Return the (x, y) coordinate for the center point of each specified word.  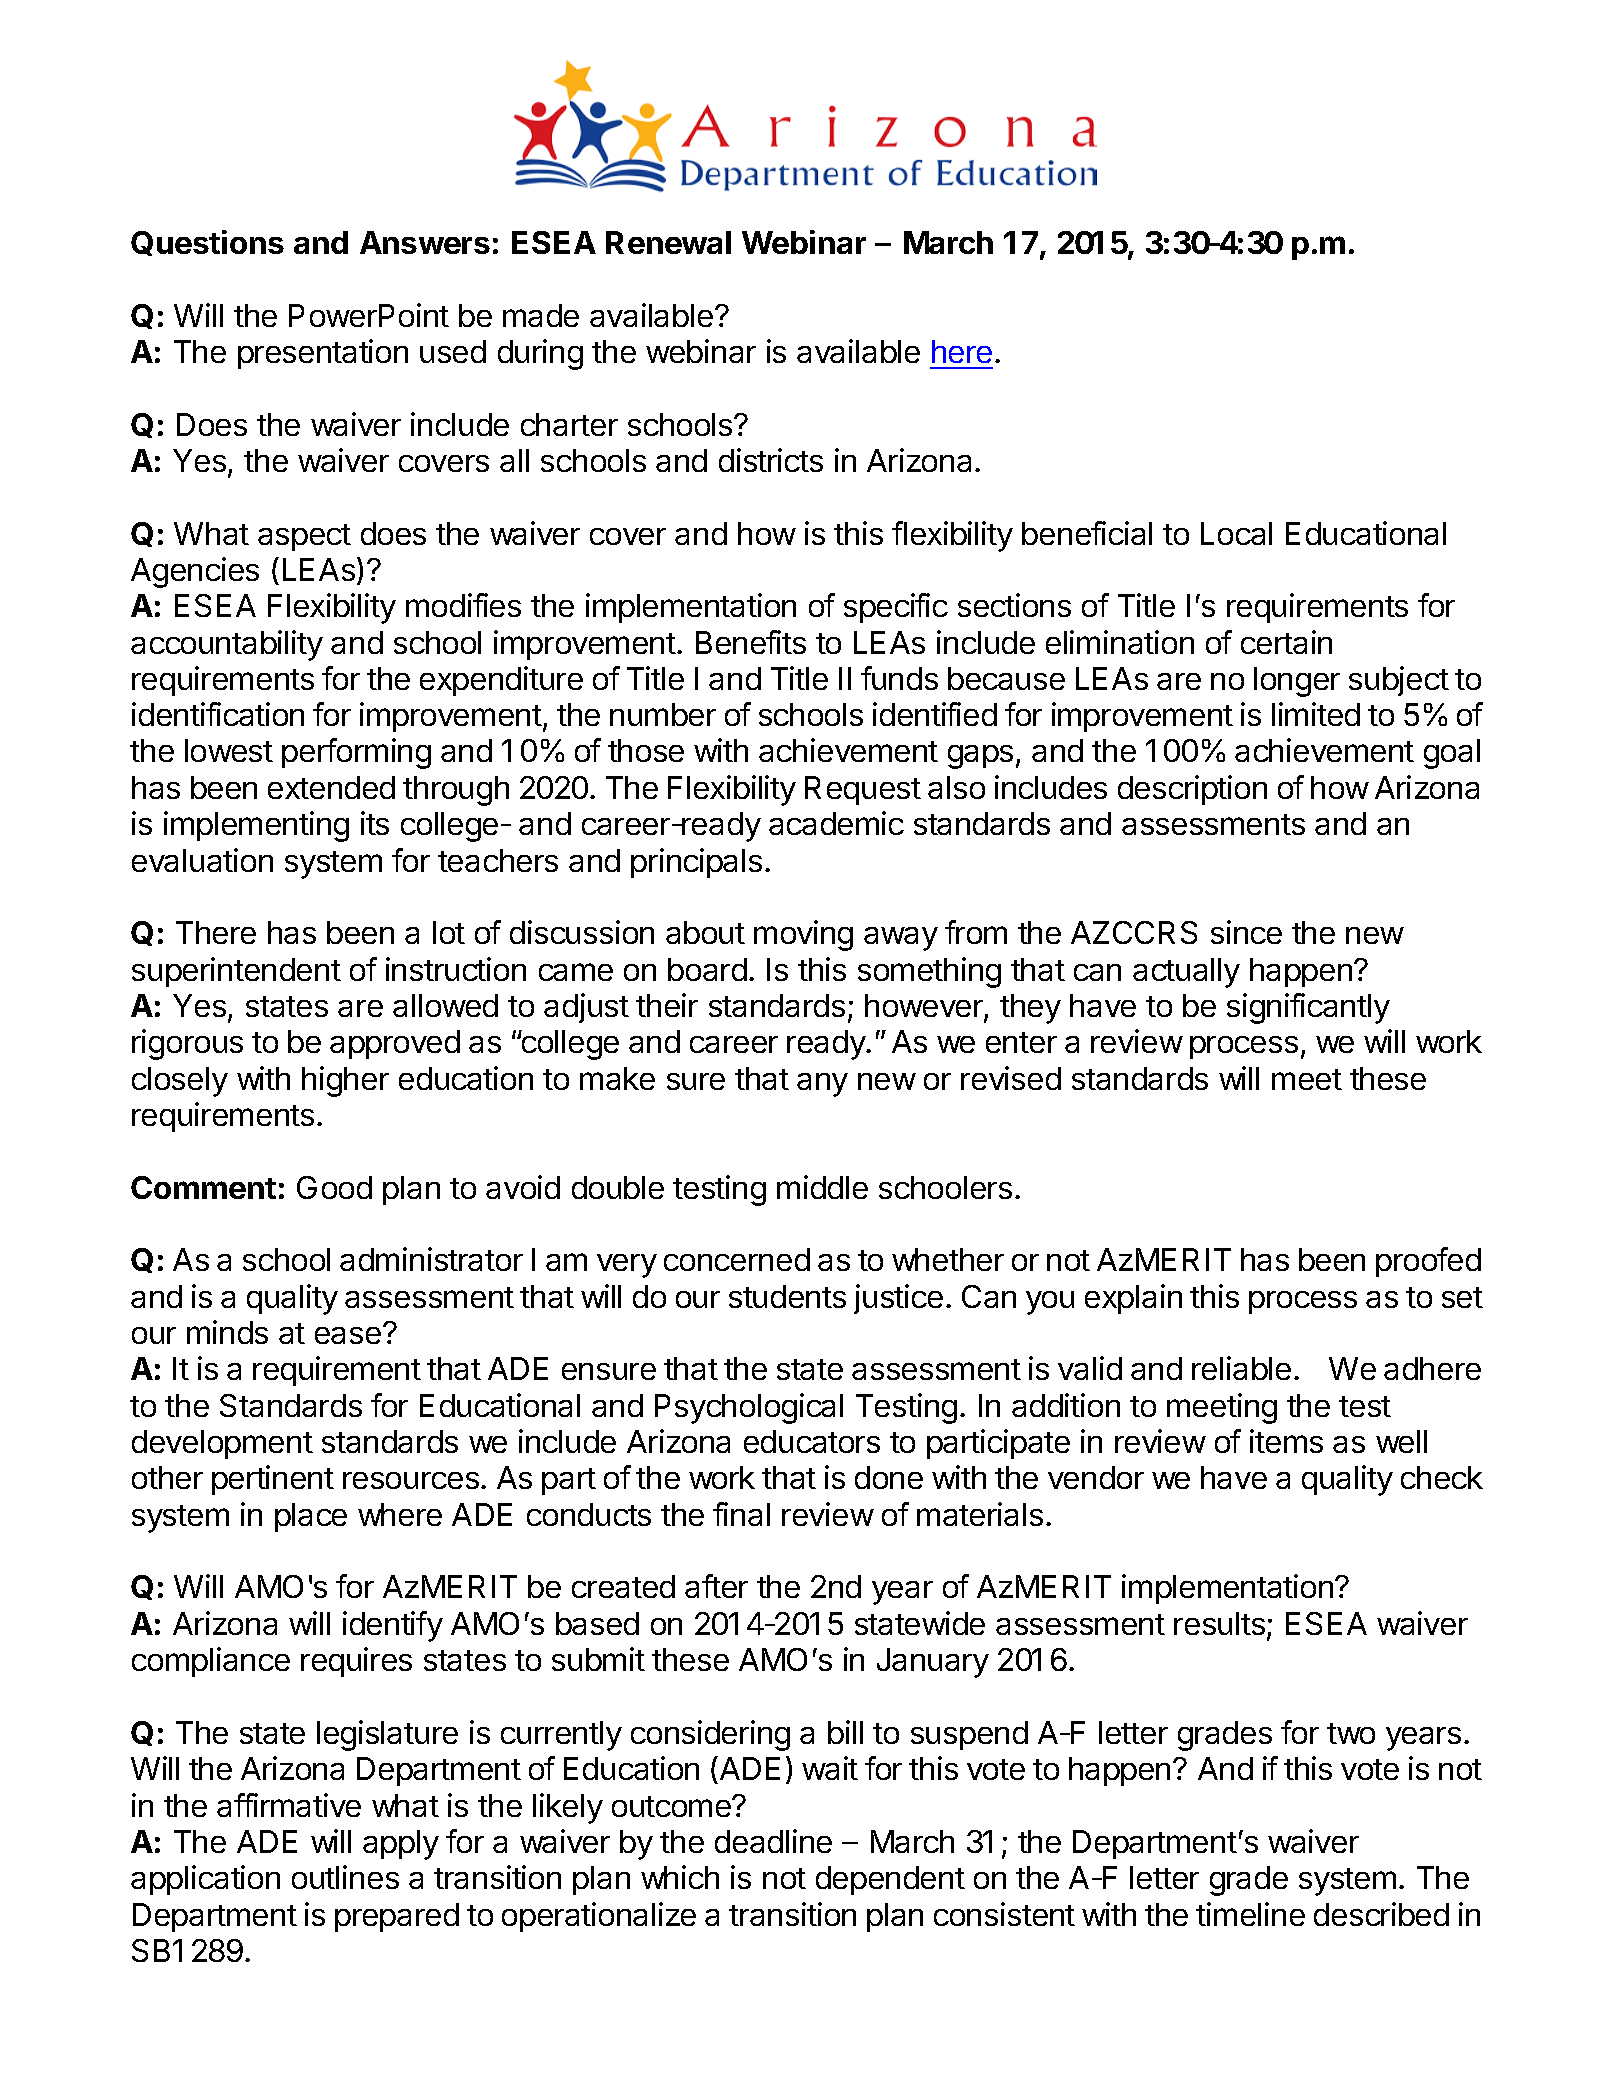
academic (836, 823)
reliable (1241, 1368)
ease (348, 1335)
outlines (345, 1877)
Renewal (668, 242)
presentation (323, 354)
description (1192, 790)
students (787, 1296)
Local (1236, 533)
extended (331, 787)
